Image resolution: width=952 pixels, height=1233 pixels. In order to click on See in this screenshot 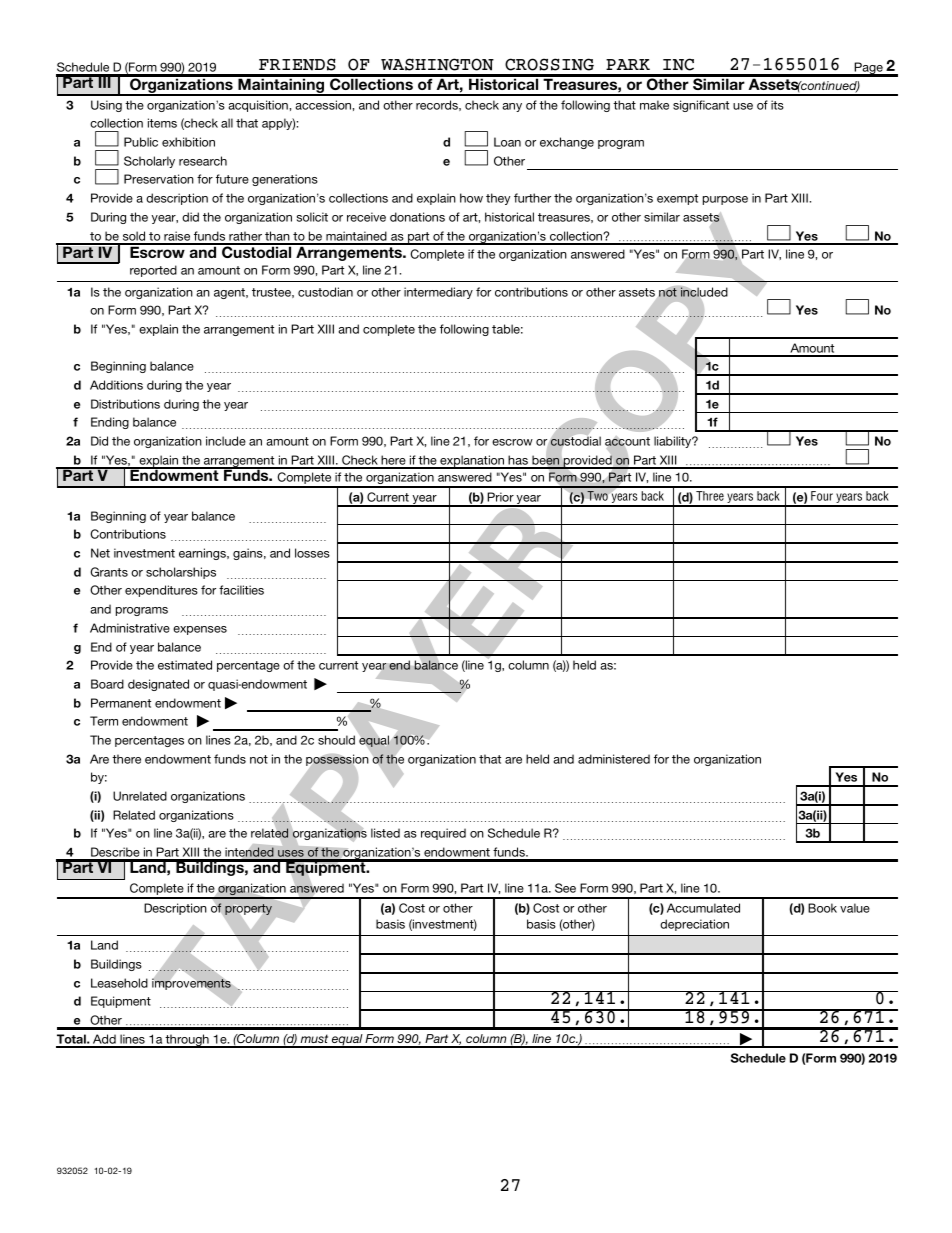, I will do `click(565, 888)`.
